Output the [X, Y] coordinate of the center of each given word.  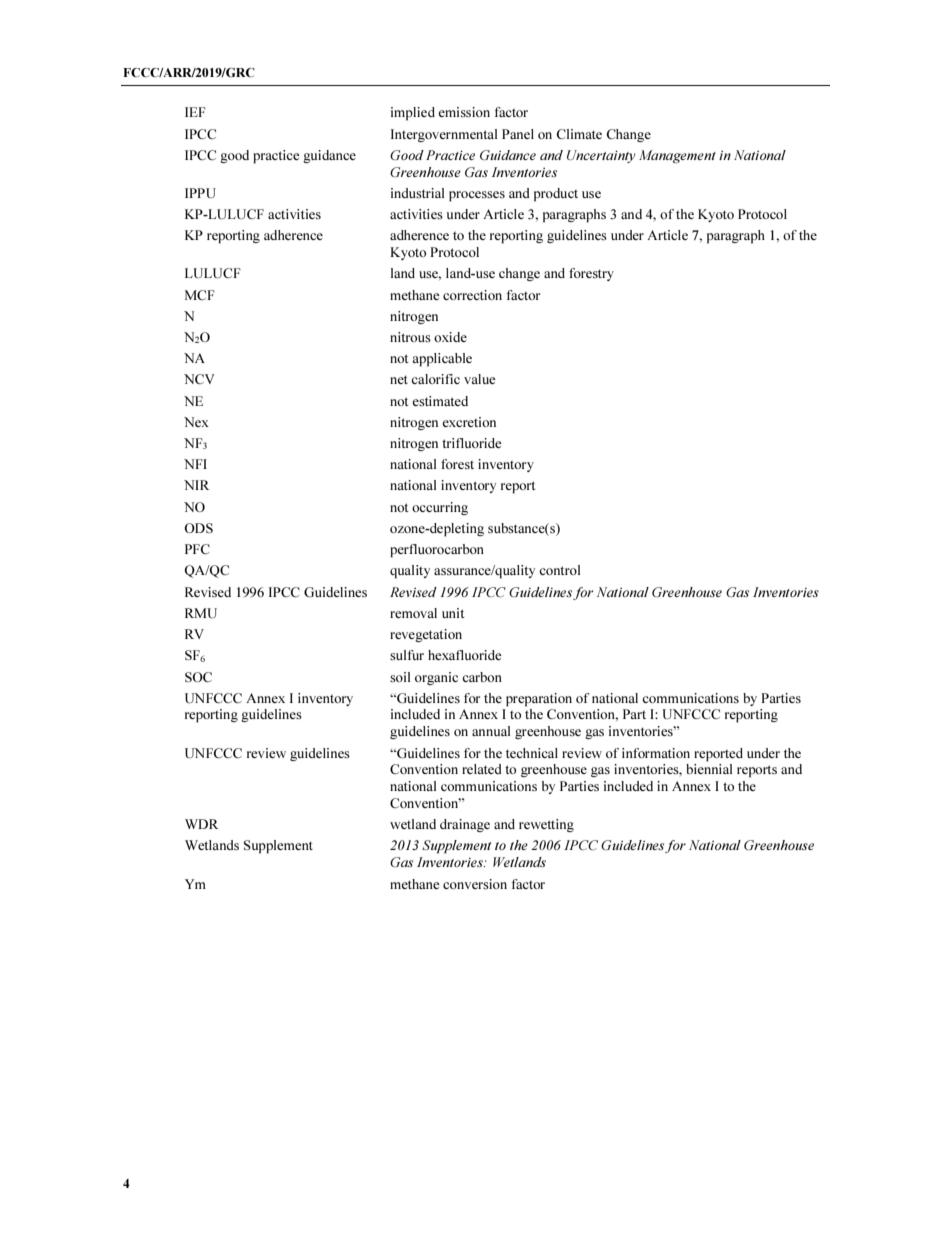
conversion [475, 884]
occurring [440, 508]
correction [472, 295]
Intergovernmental [444, 135]
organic [436, 678]
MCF [200, 295]
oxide [450, 337]
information [656, 753]
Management [677, 156]
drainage [465, 825]
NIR [196, 485]
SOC [198, 677]
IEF [195, 112]
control [559, 570]
